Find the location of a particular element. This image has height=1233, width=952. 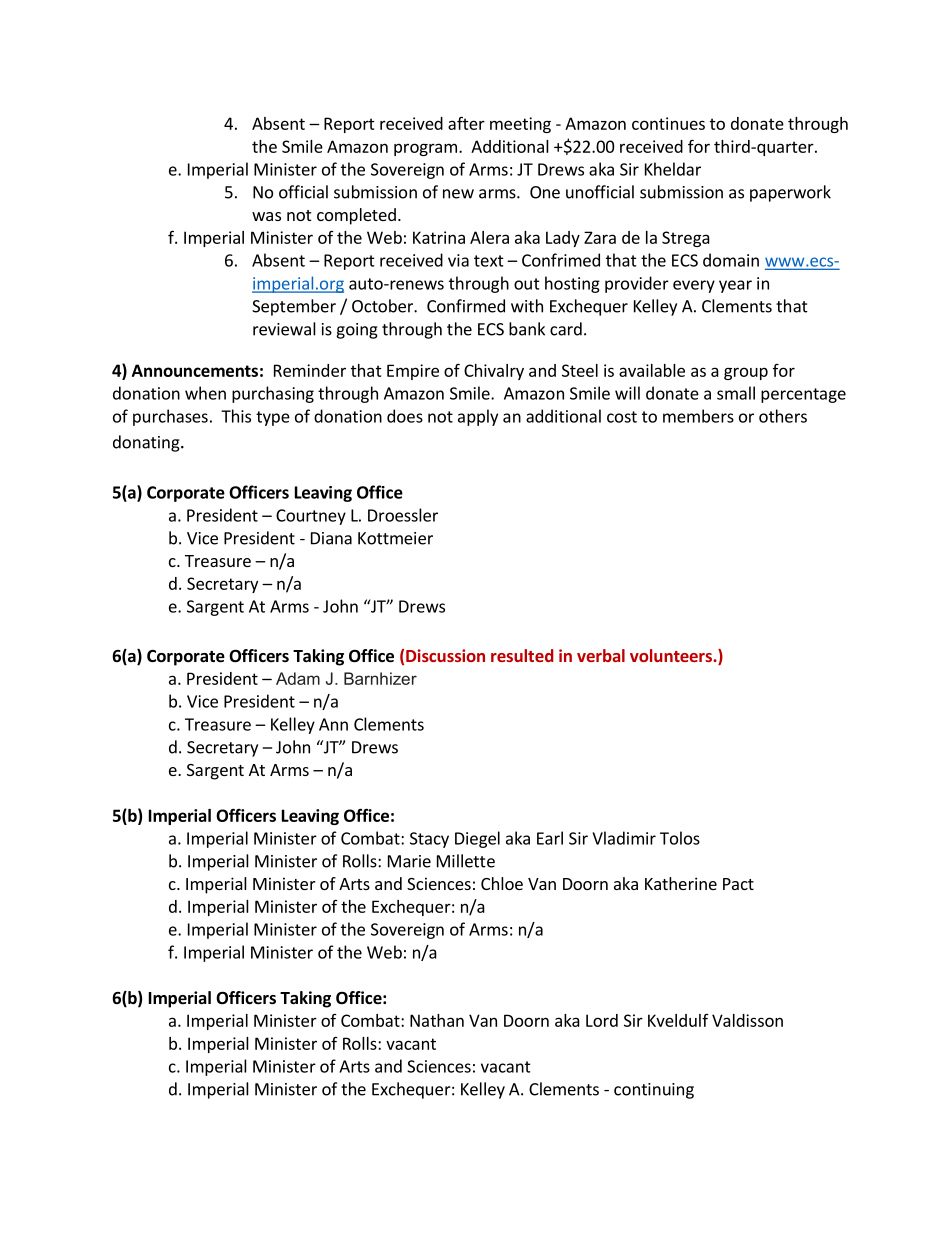

after is located at coordinates (466, 123).
